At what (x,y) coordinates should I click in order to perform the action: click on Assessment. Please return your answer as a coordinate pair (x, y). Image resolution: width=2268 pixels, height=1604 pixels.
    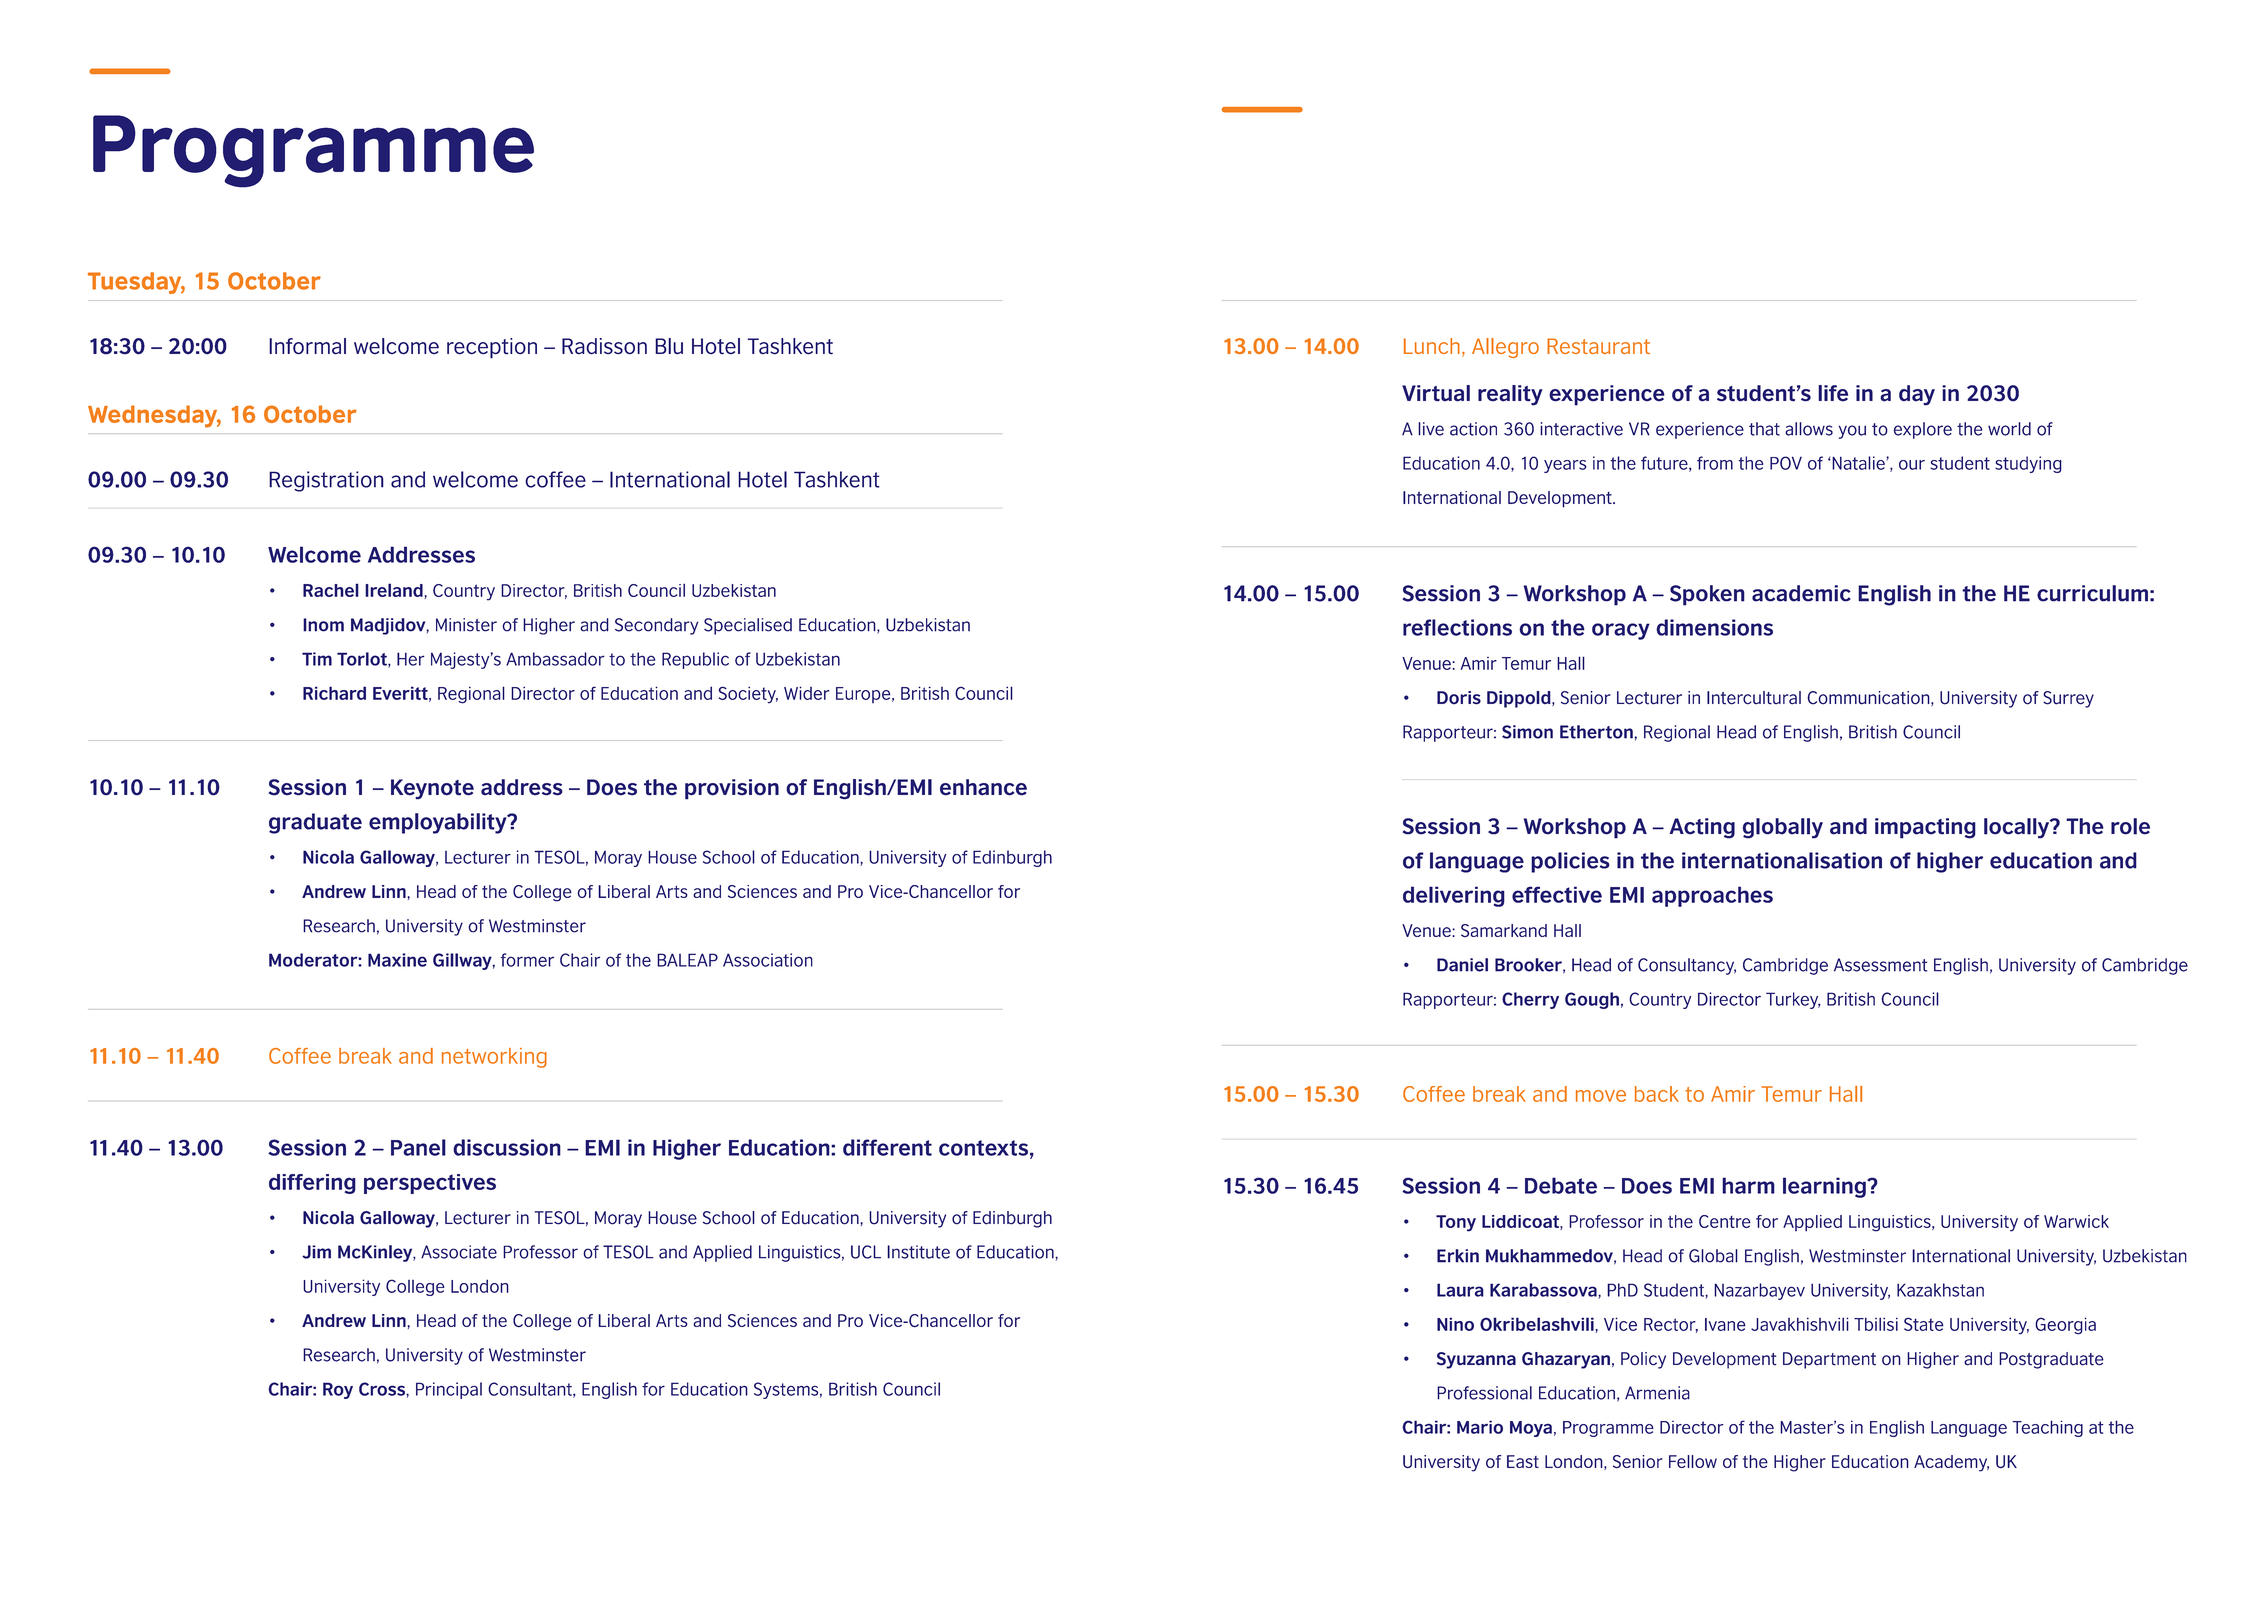
    Looking at the image, I should click on (1880, 965).
